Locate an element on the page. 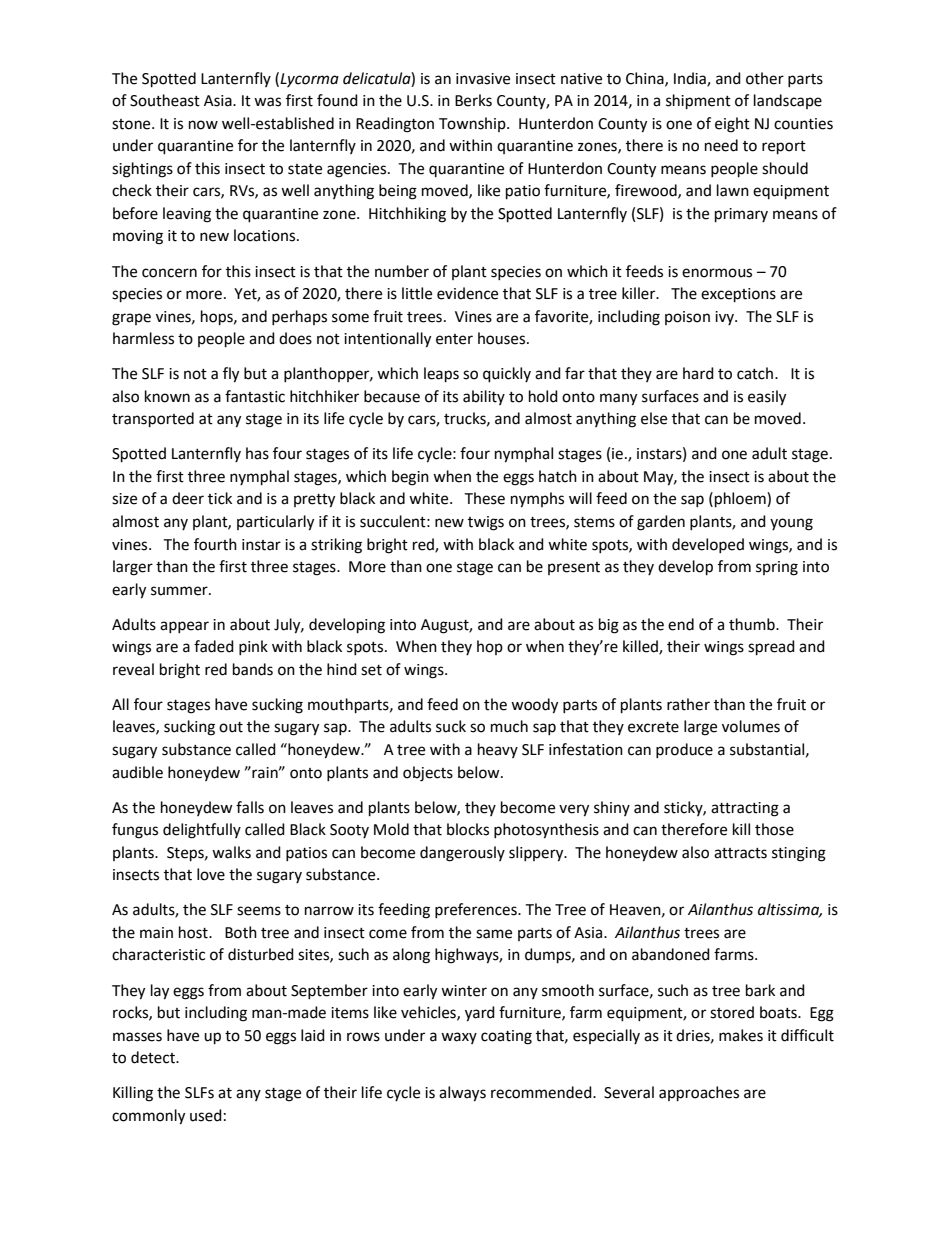  easily is located at coordinates (767, 398).
